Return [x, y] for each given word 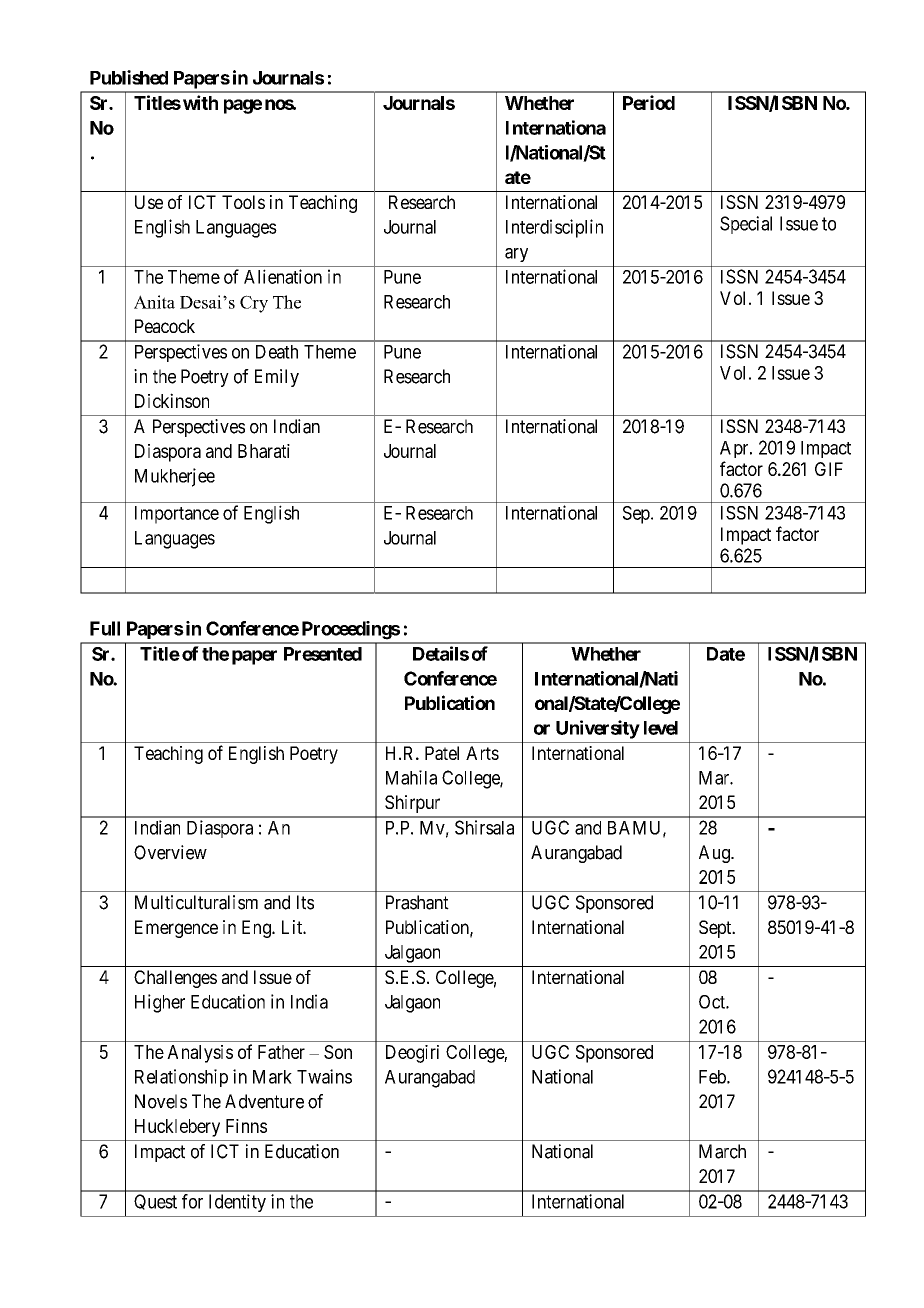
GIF [829, 469]
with [200, 102]
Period [649, 102]
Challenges [175, 979]
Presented [323, 654]
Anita [154, 302]
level [661, 728]
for [192, 1201]
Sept [716, 929]
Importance [177, 515]
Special [746, 225]
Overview [170, 852]
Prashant [417, 902]
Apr [735, 449]
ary [516, 255]
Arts [482, 753]
